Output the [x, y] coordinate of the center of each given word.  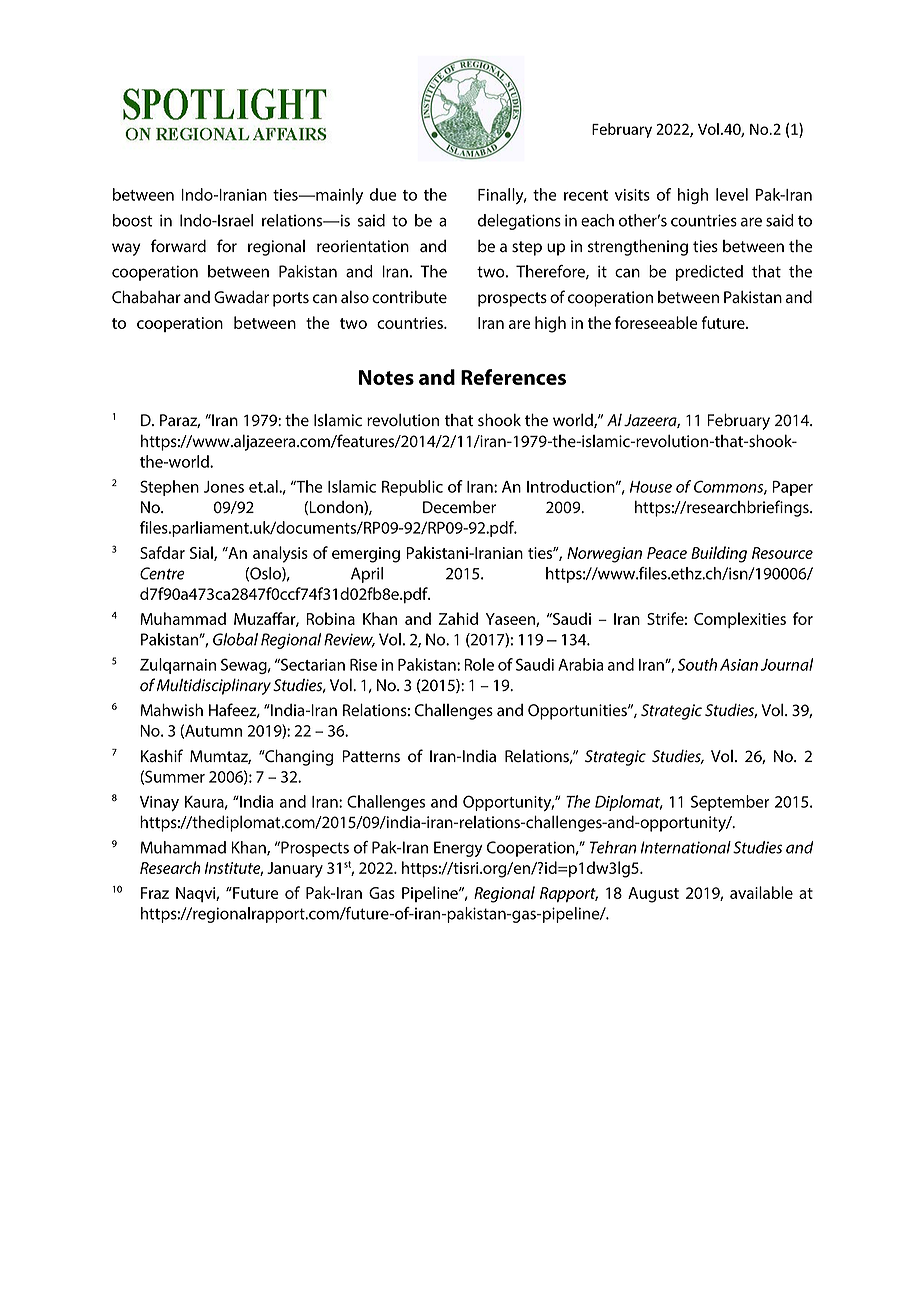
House [651, 487]
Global [235, 639]
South [697, 664]
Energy [458, 849]
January [295, 870]
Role [479, 664]
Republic [412, 488]
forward [178, 246]
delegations [519, 222]
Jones [224, 487]
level [732, 194]
